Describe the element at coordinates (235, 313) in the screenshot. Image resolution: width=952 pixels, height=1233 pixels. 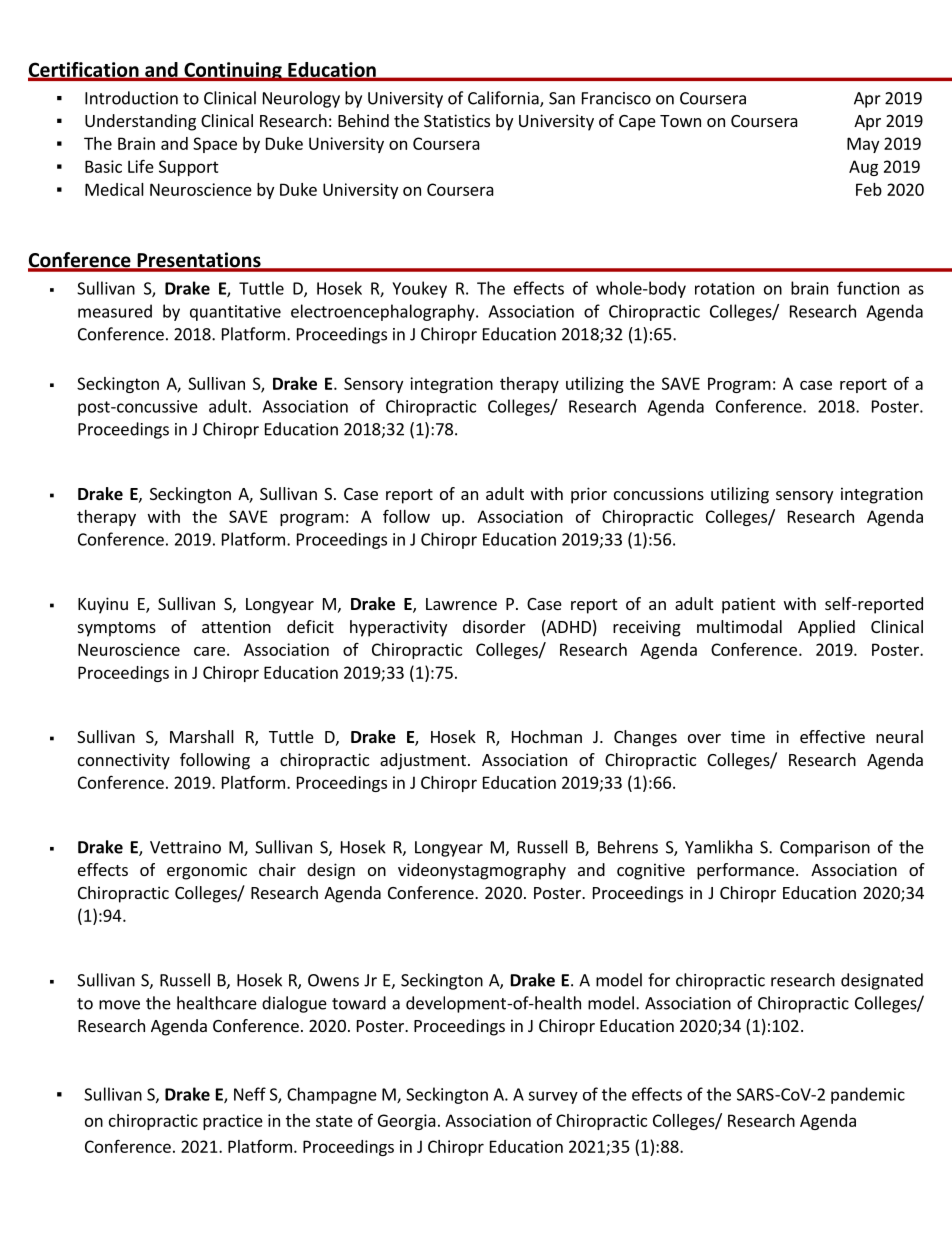
I see `quantitative` at that location.
